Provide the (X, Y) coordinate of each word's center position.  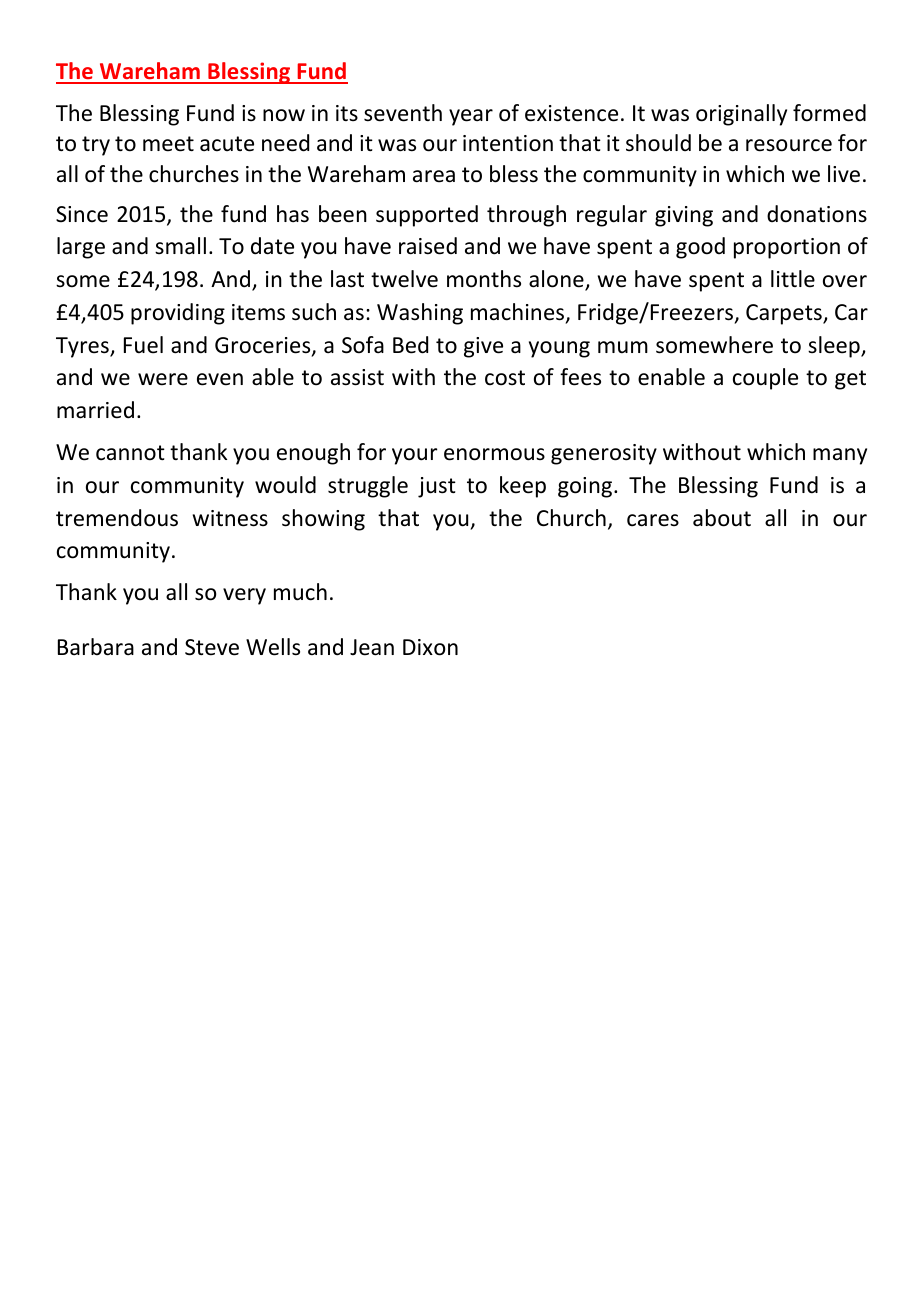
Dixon (430, 647)
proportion (787, 248)
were (163, 379)
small (180, 246)
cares (653, 520)
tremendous (117, 518)
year (471, 117)
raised (428, 246)
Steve (212, 647)
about (722, 518)
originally (741, 115)
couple (765, 379)
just (437, 487)
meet (168, 144)
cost (505, 378)
